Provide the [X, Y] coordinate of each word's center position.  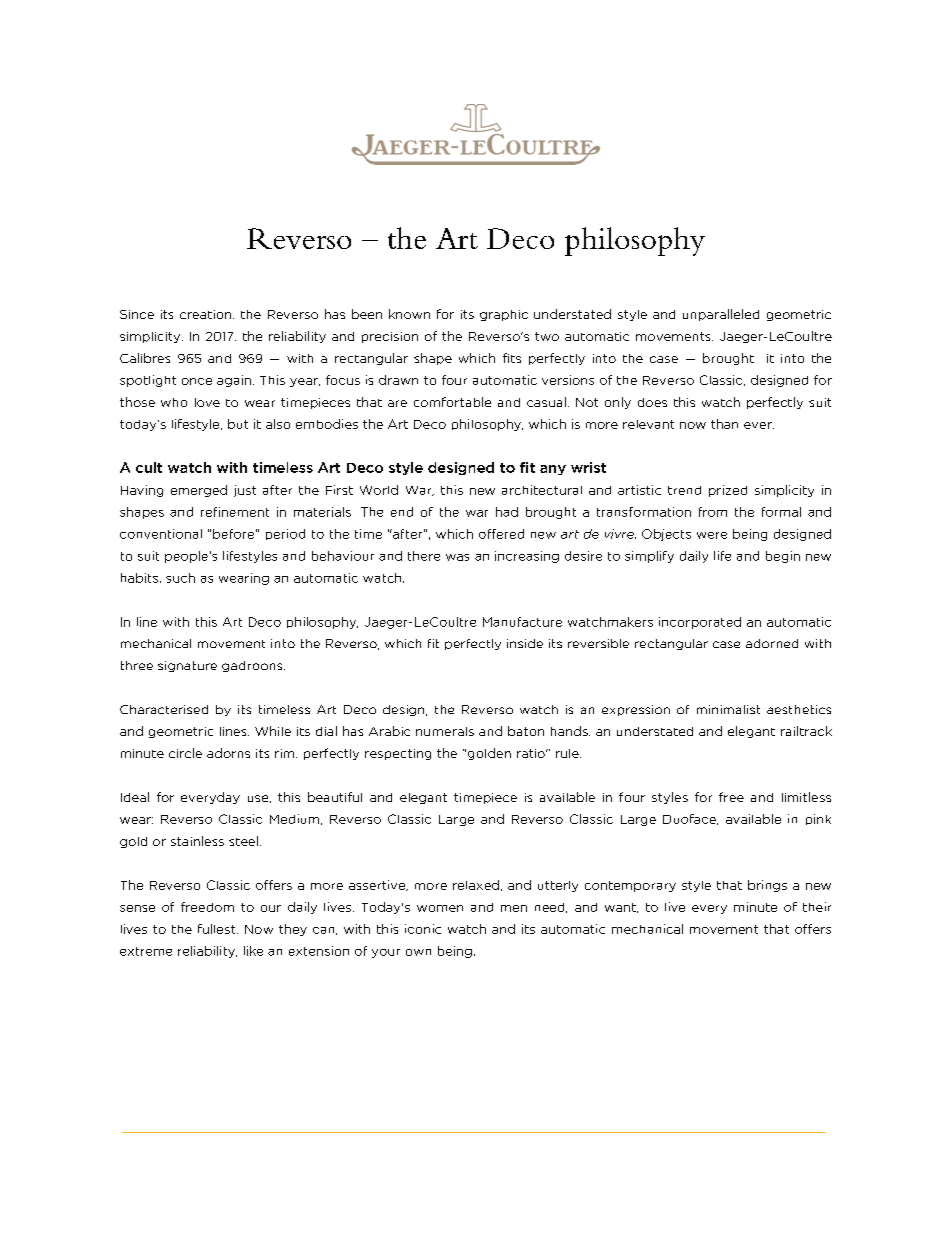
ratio [532, 753]
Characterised [164, 709]
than [724, 424]
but [238, 424]
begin [783, 557]
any [553, 470]
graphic [504, 315]
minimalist [728, 709]
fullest [218, 929]
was [457, 557]
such [180, 578]
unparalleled [721, 315]
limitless [806, 797]
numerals [445, 731]
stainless [197, 841]
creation [207, 314]
